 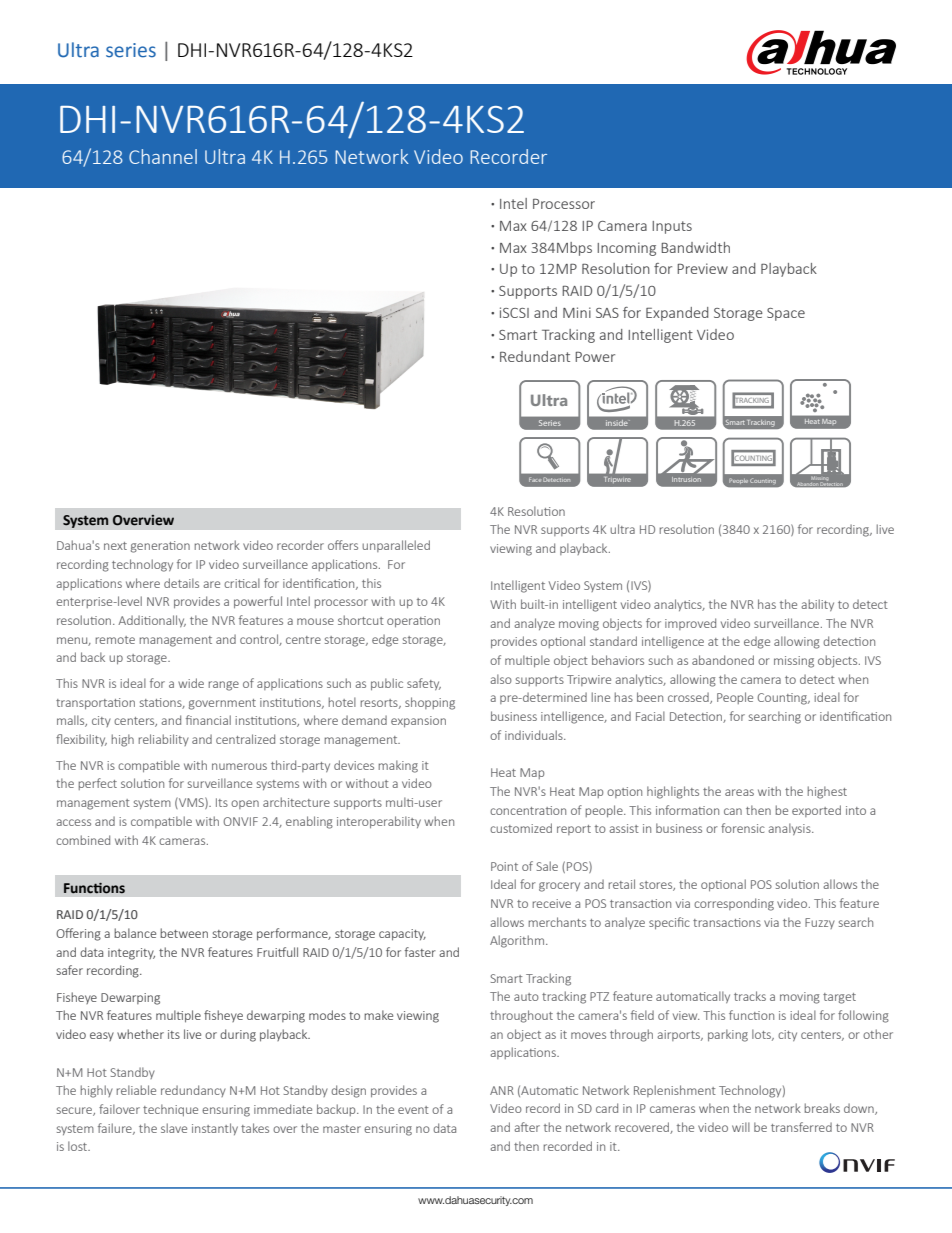 I want to click on Inputs, so click(x=672, y=227).
